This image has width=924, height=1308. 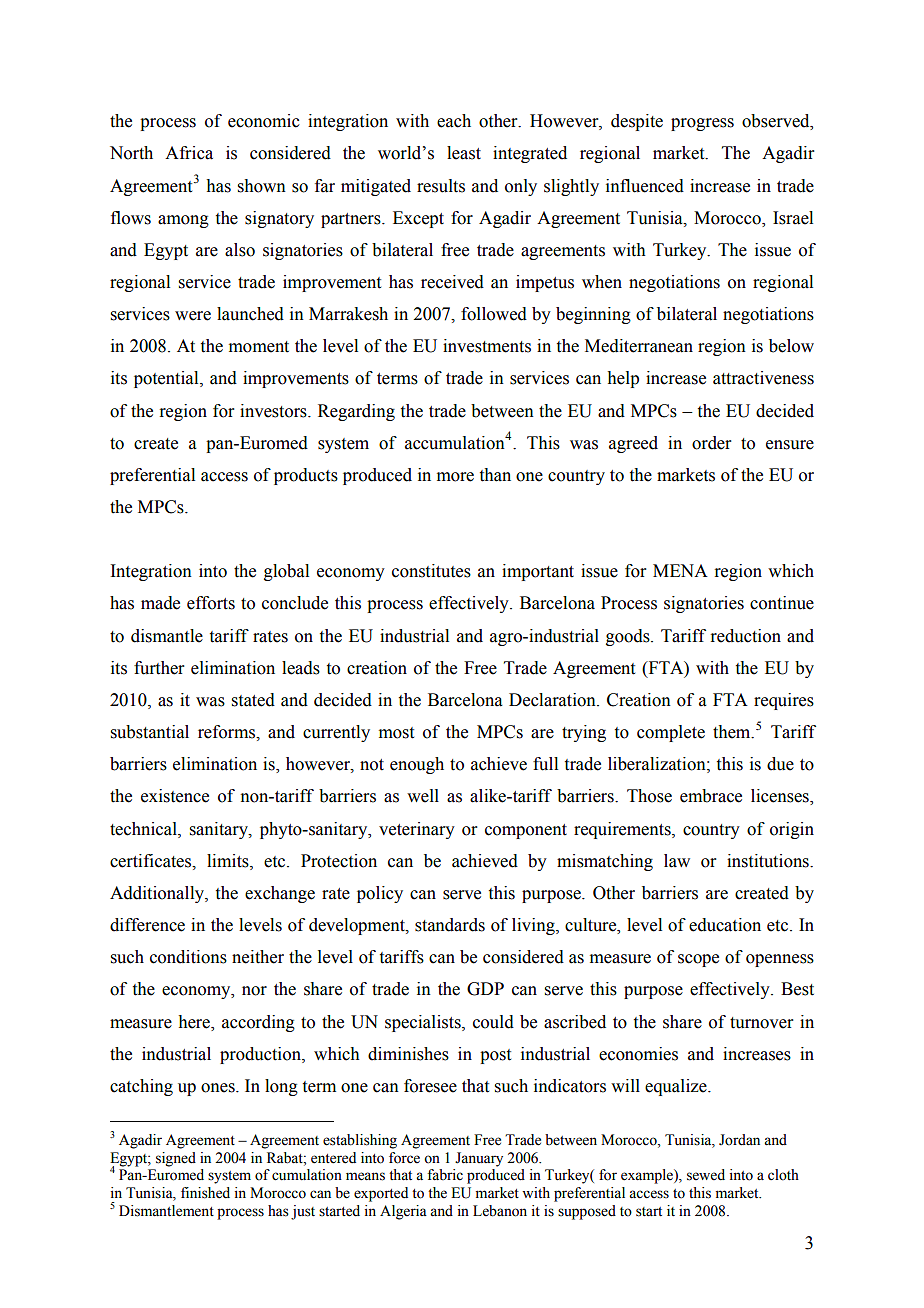 What do you see at coordinates (188, 957) in the image?
I see `conditions` at bounding box center [188, 957].
